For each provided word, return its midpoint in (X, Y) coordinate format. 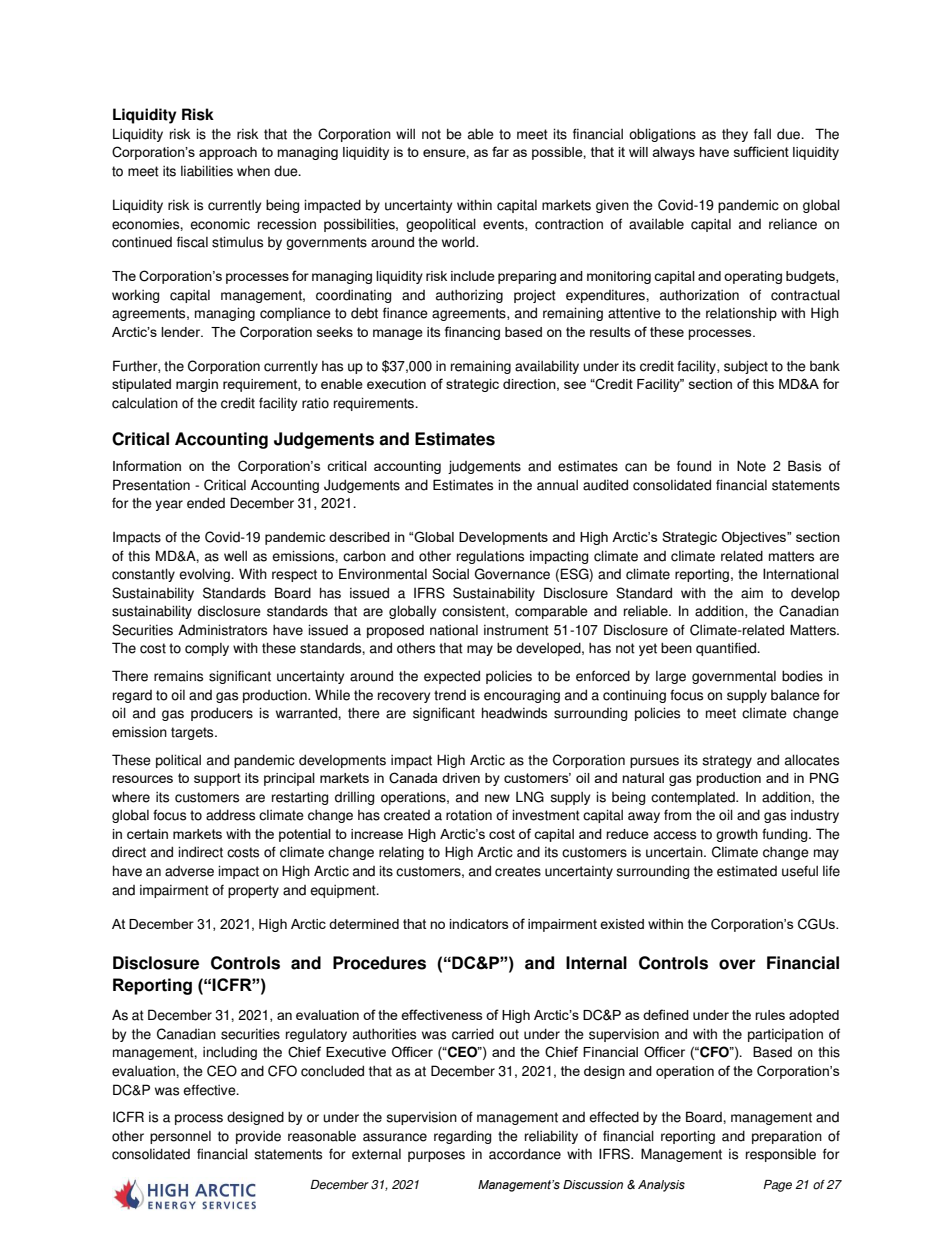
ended (206, 503)
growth (737, 835)
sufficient (761, 151)
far (500, 151)
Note (751, 466)
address (230, 815)
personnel (180, 1137)
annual (557, 485)
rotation (469, 815)
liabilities (207, 171)
